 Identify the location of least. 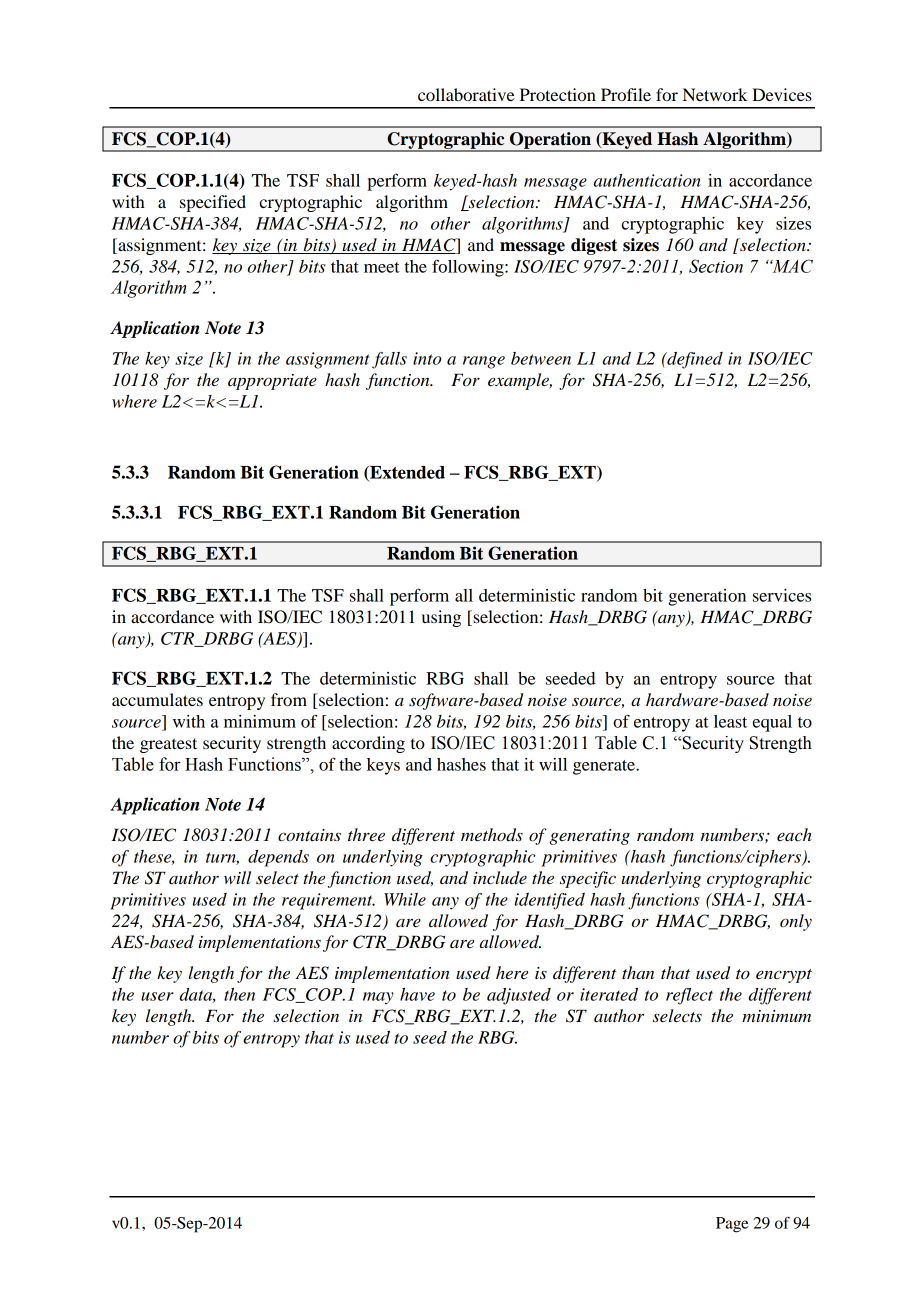
(730, 721).
